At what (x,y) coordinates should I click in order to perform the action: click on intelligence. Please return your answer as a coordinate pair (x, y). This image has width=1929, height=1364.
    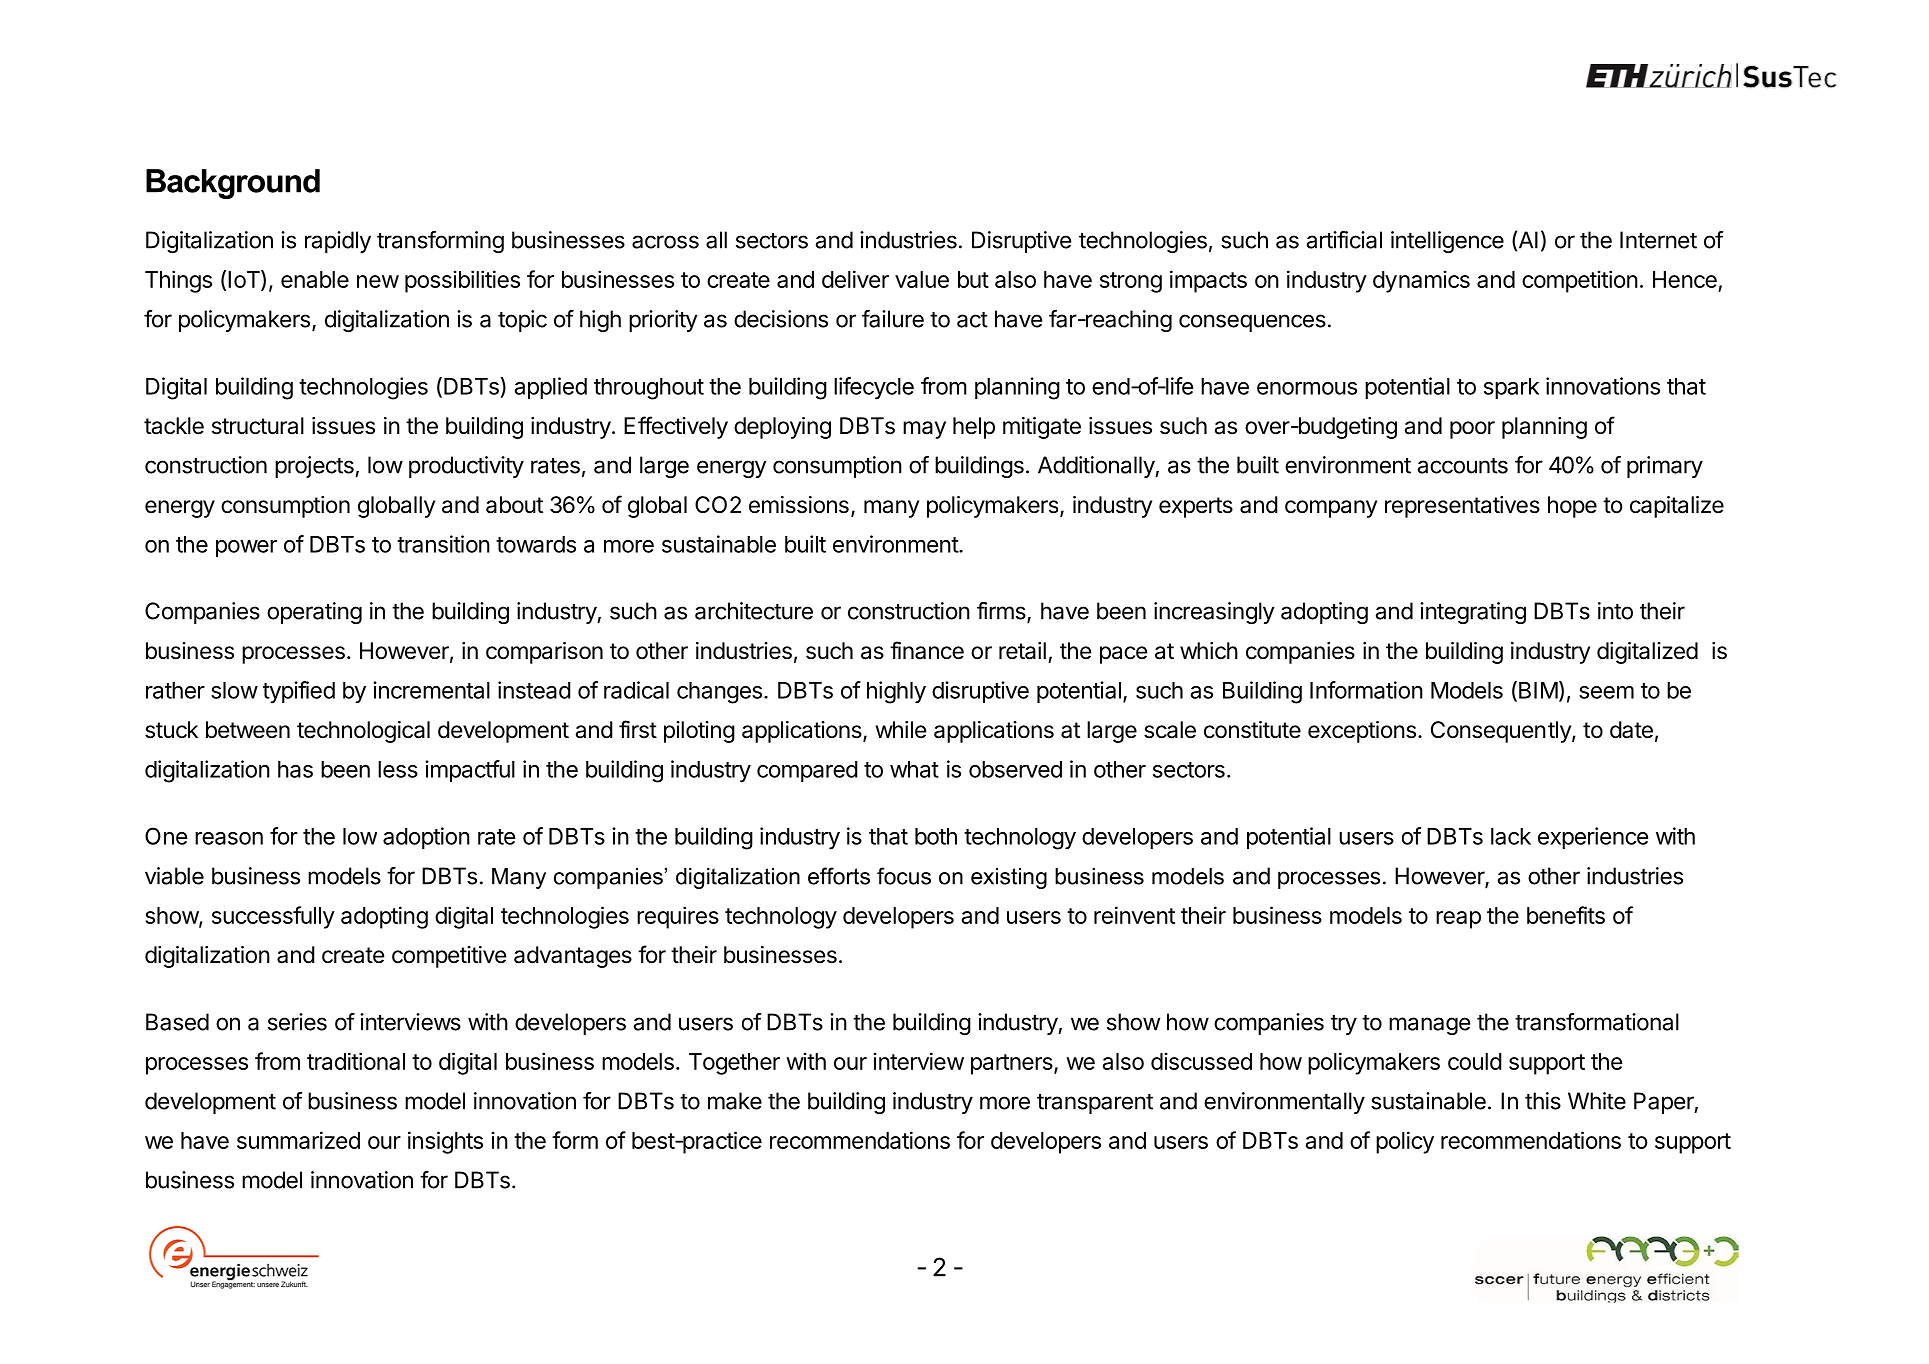
    Looking at the image, I should click on (1447, 242).
